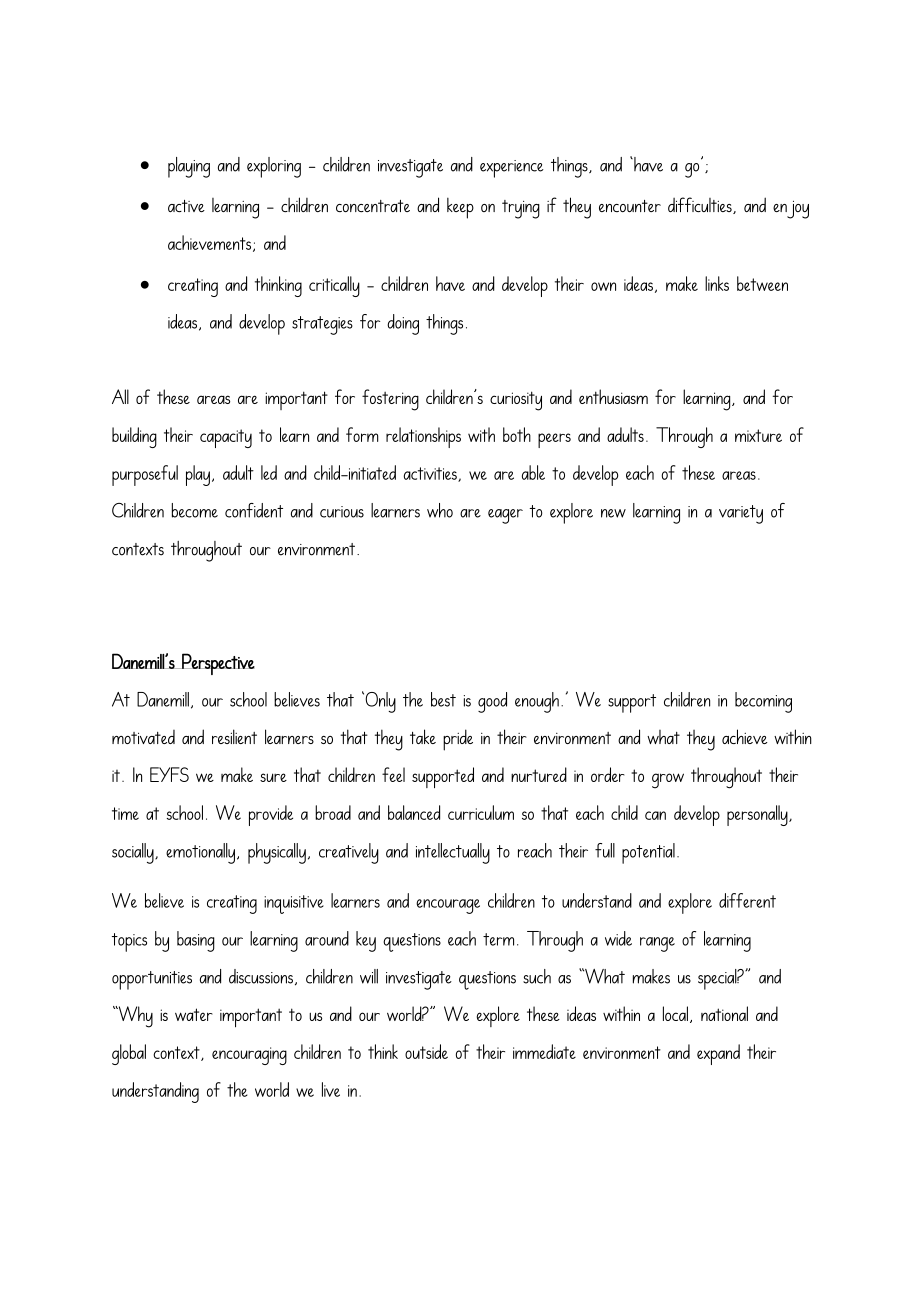  I want to click on grow, so click(668, 781).
